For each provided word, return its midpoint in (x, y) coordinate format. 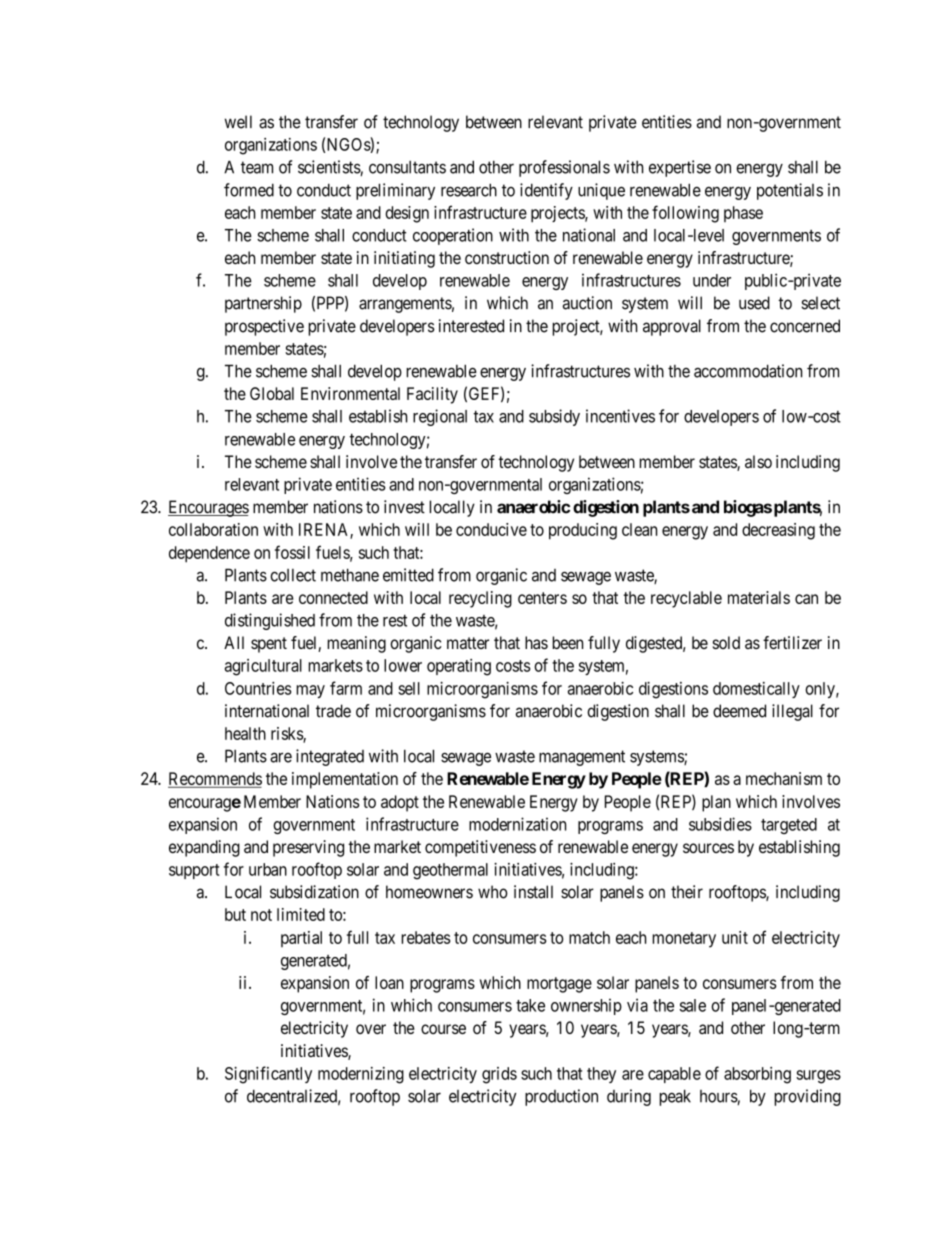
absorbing (757, 1075)
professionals (564, 168)
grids (499, 1075)
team (257, 167)
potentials (790, 191)
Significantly (268, 1075)
